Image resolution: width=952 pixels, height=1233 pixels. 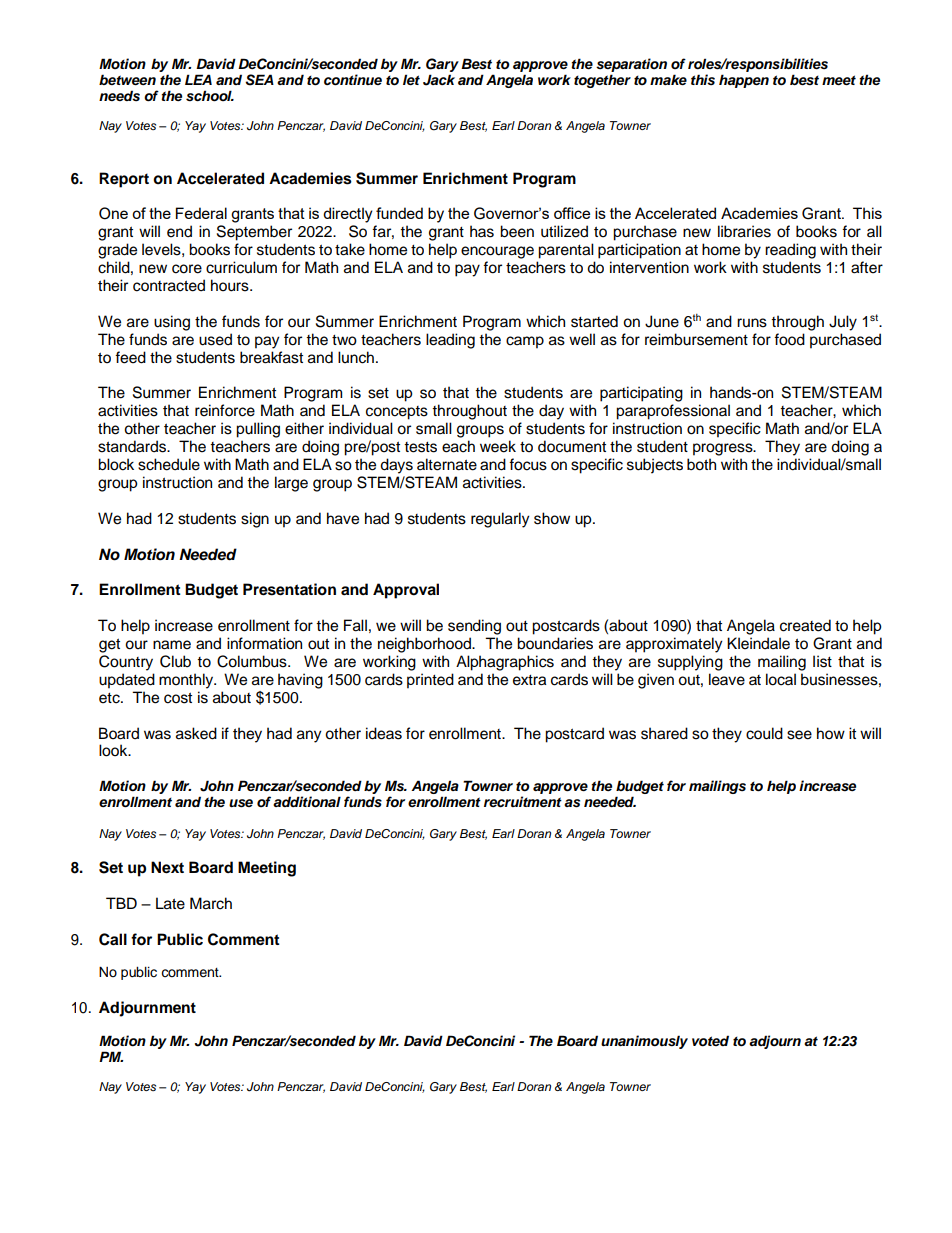 What do you see at coordinates (439, 80) in the screenshot?
I see `Jack` at bounding box center [439, 80].
